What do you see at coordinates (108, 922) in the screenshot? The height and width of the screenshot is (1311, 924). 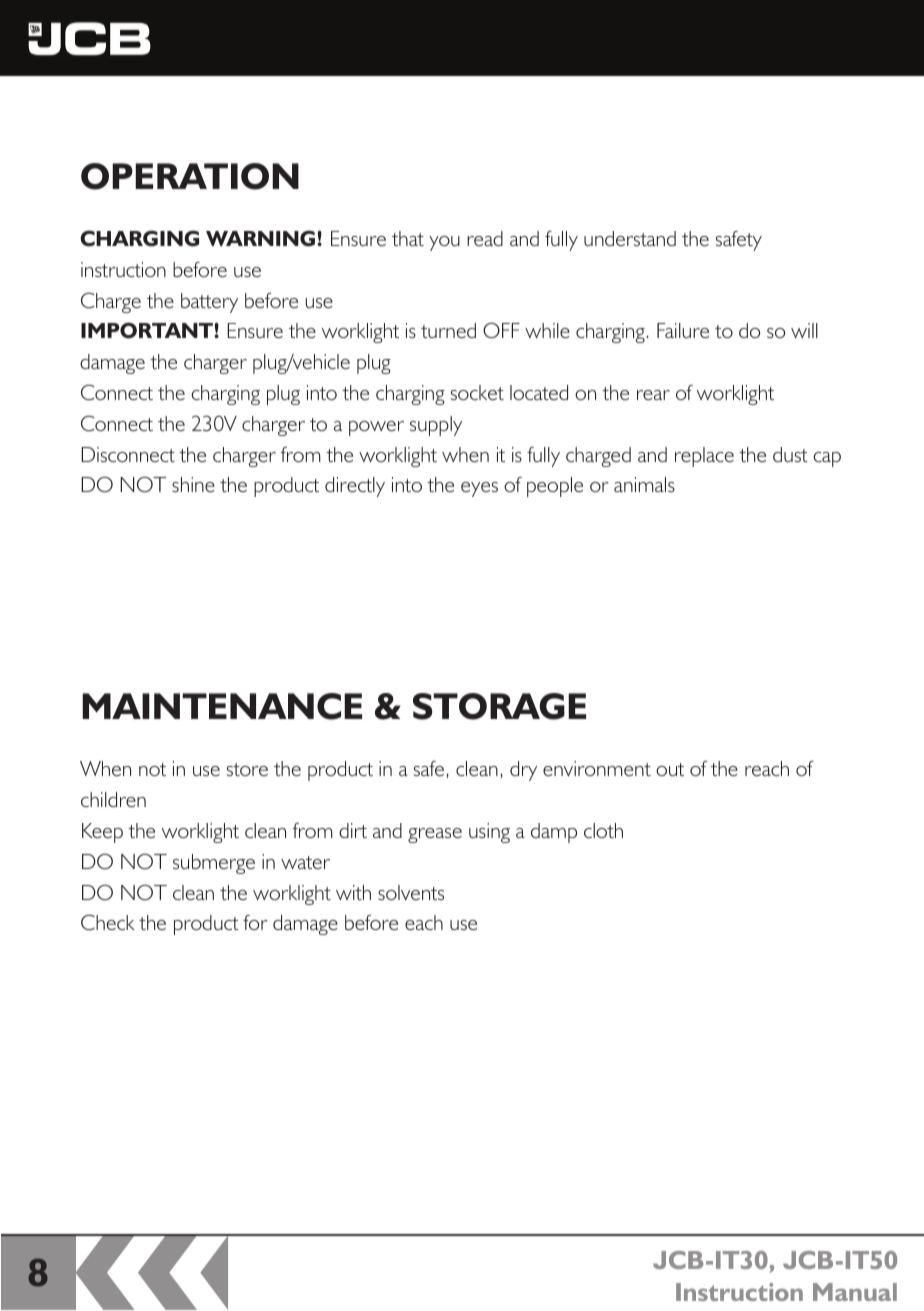 I see `Check` at bounding box center [108, 922].
